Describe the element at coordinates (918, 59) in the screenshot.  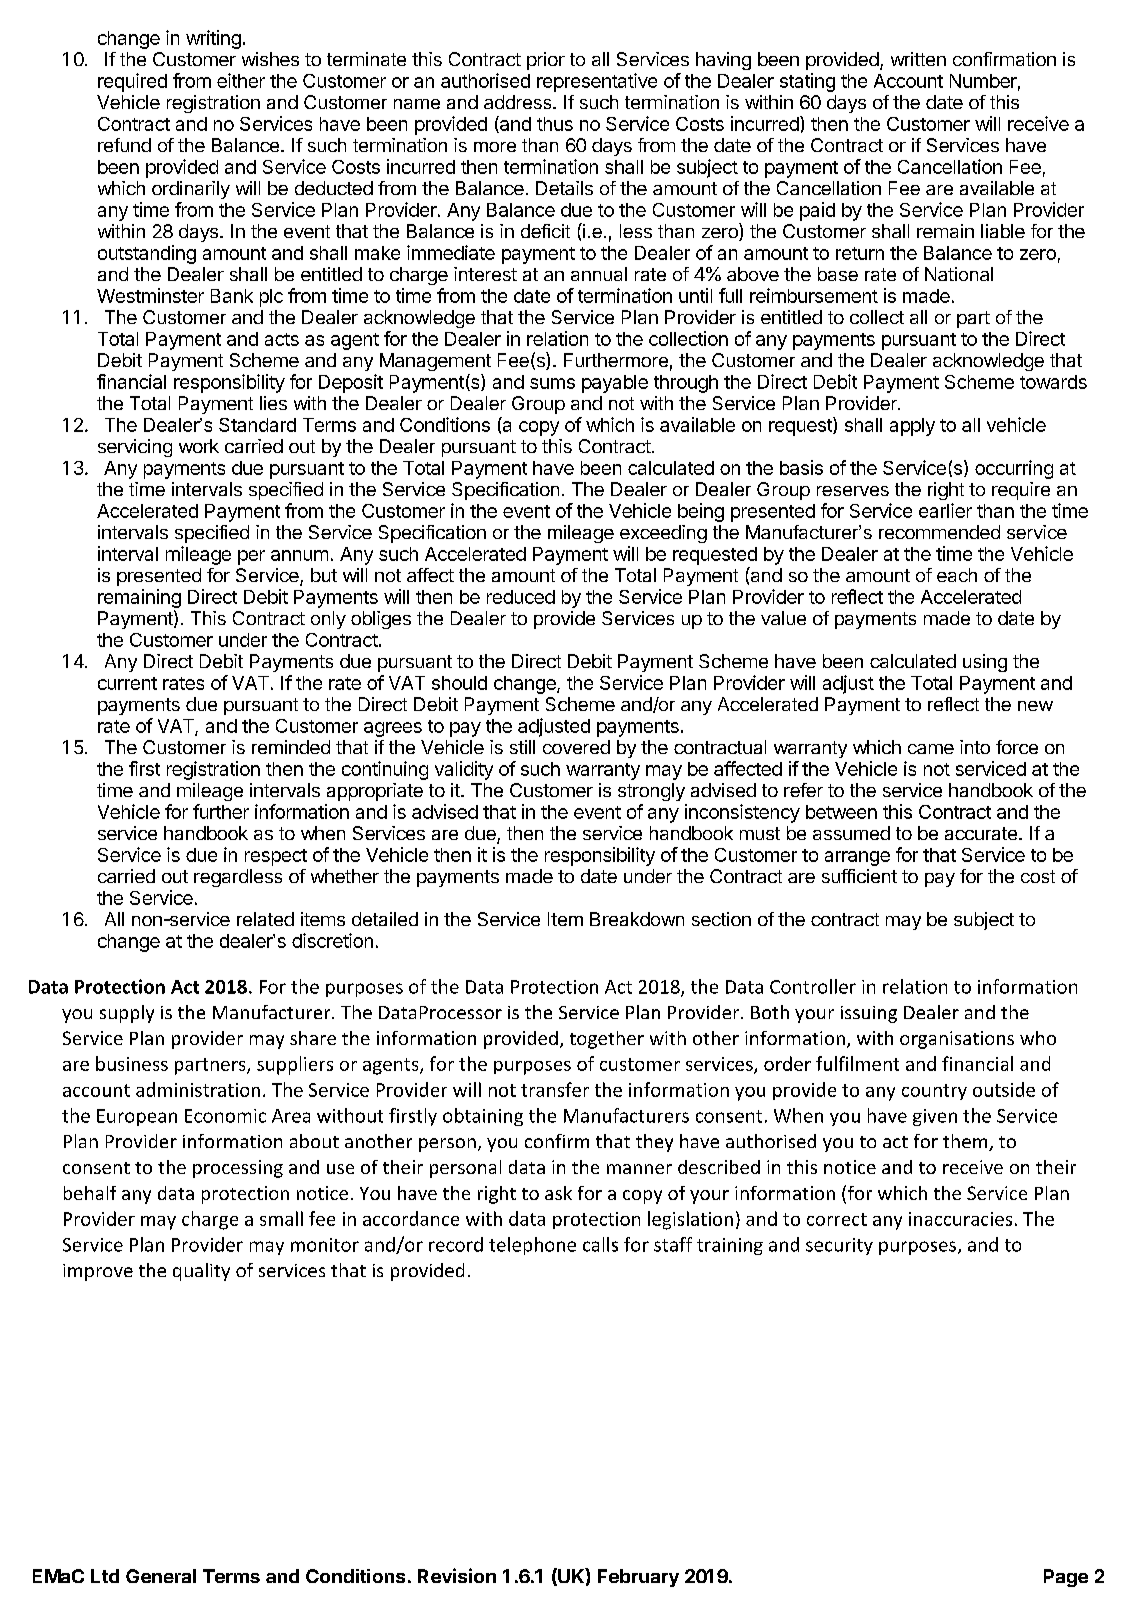
I see `written` at that location.
